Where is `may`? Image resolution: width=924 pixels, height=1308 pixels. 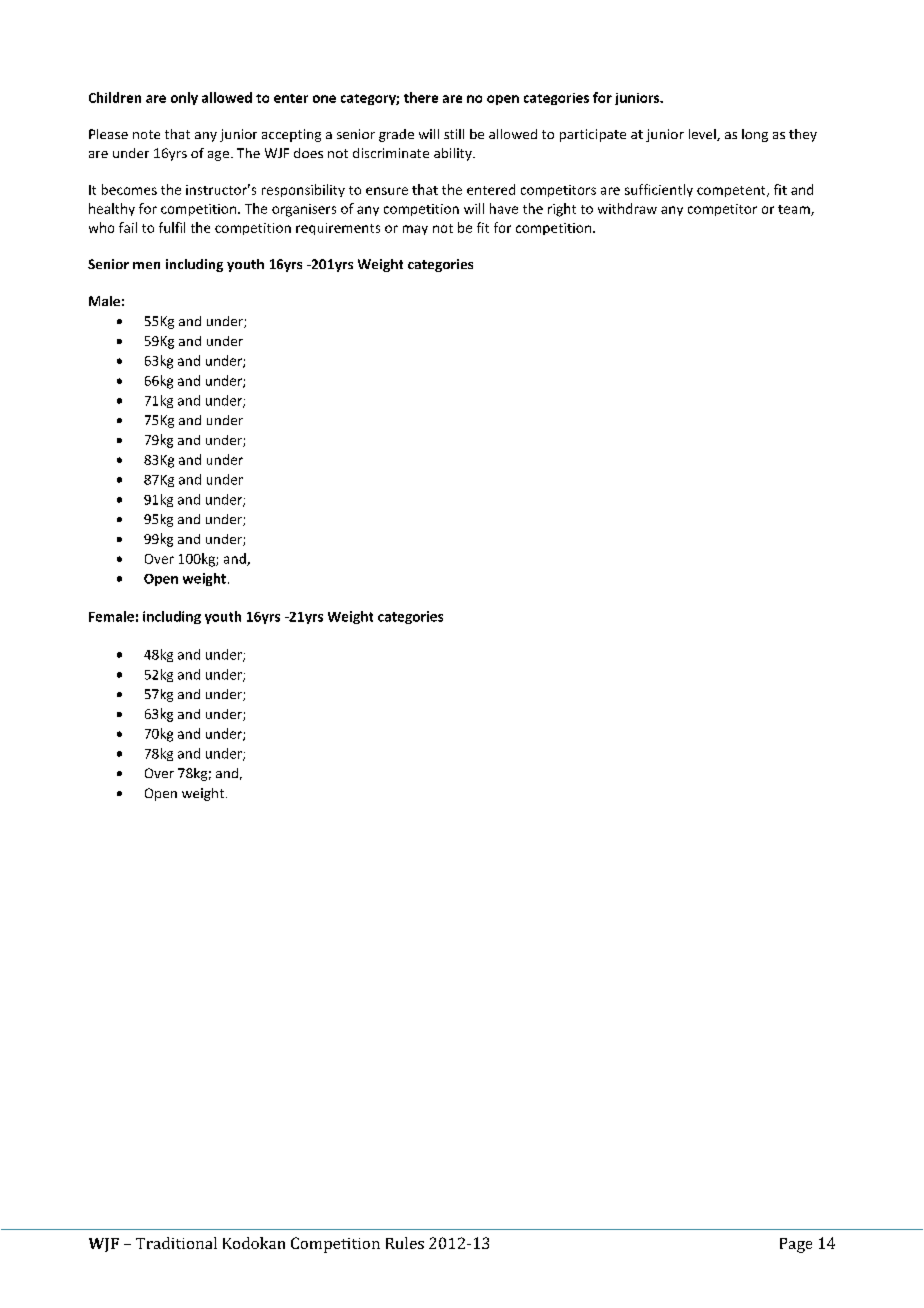 may is located at coordinates (415, 230).
